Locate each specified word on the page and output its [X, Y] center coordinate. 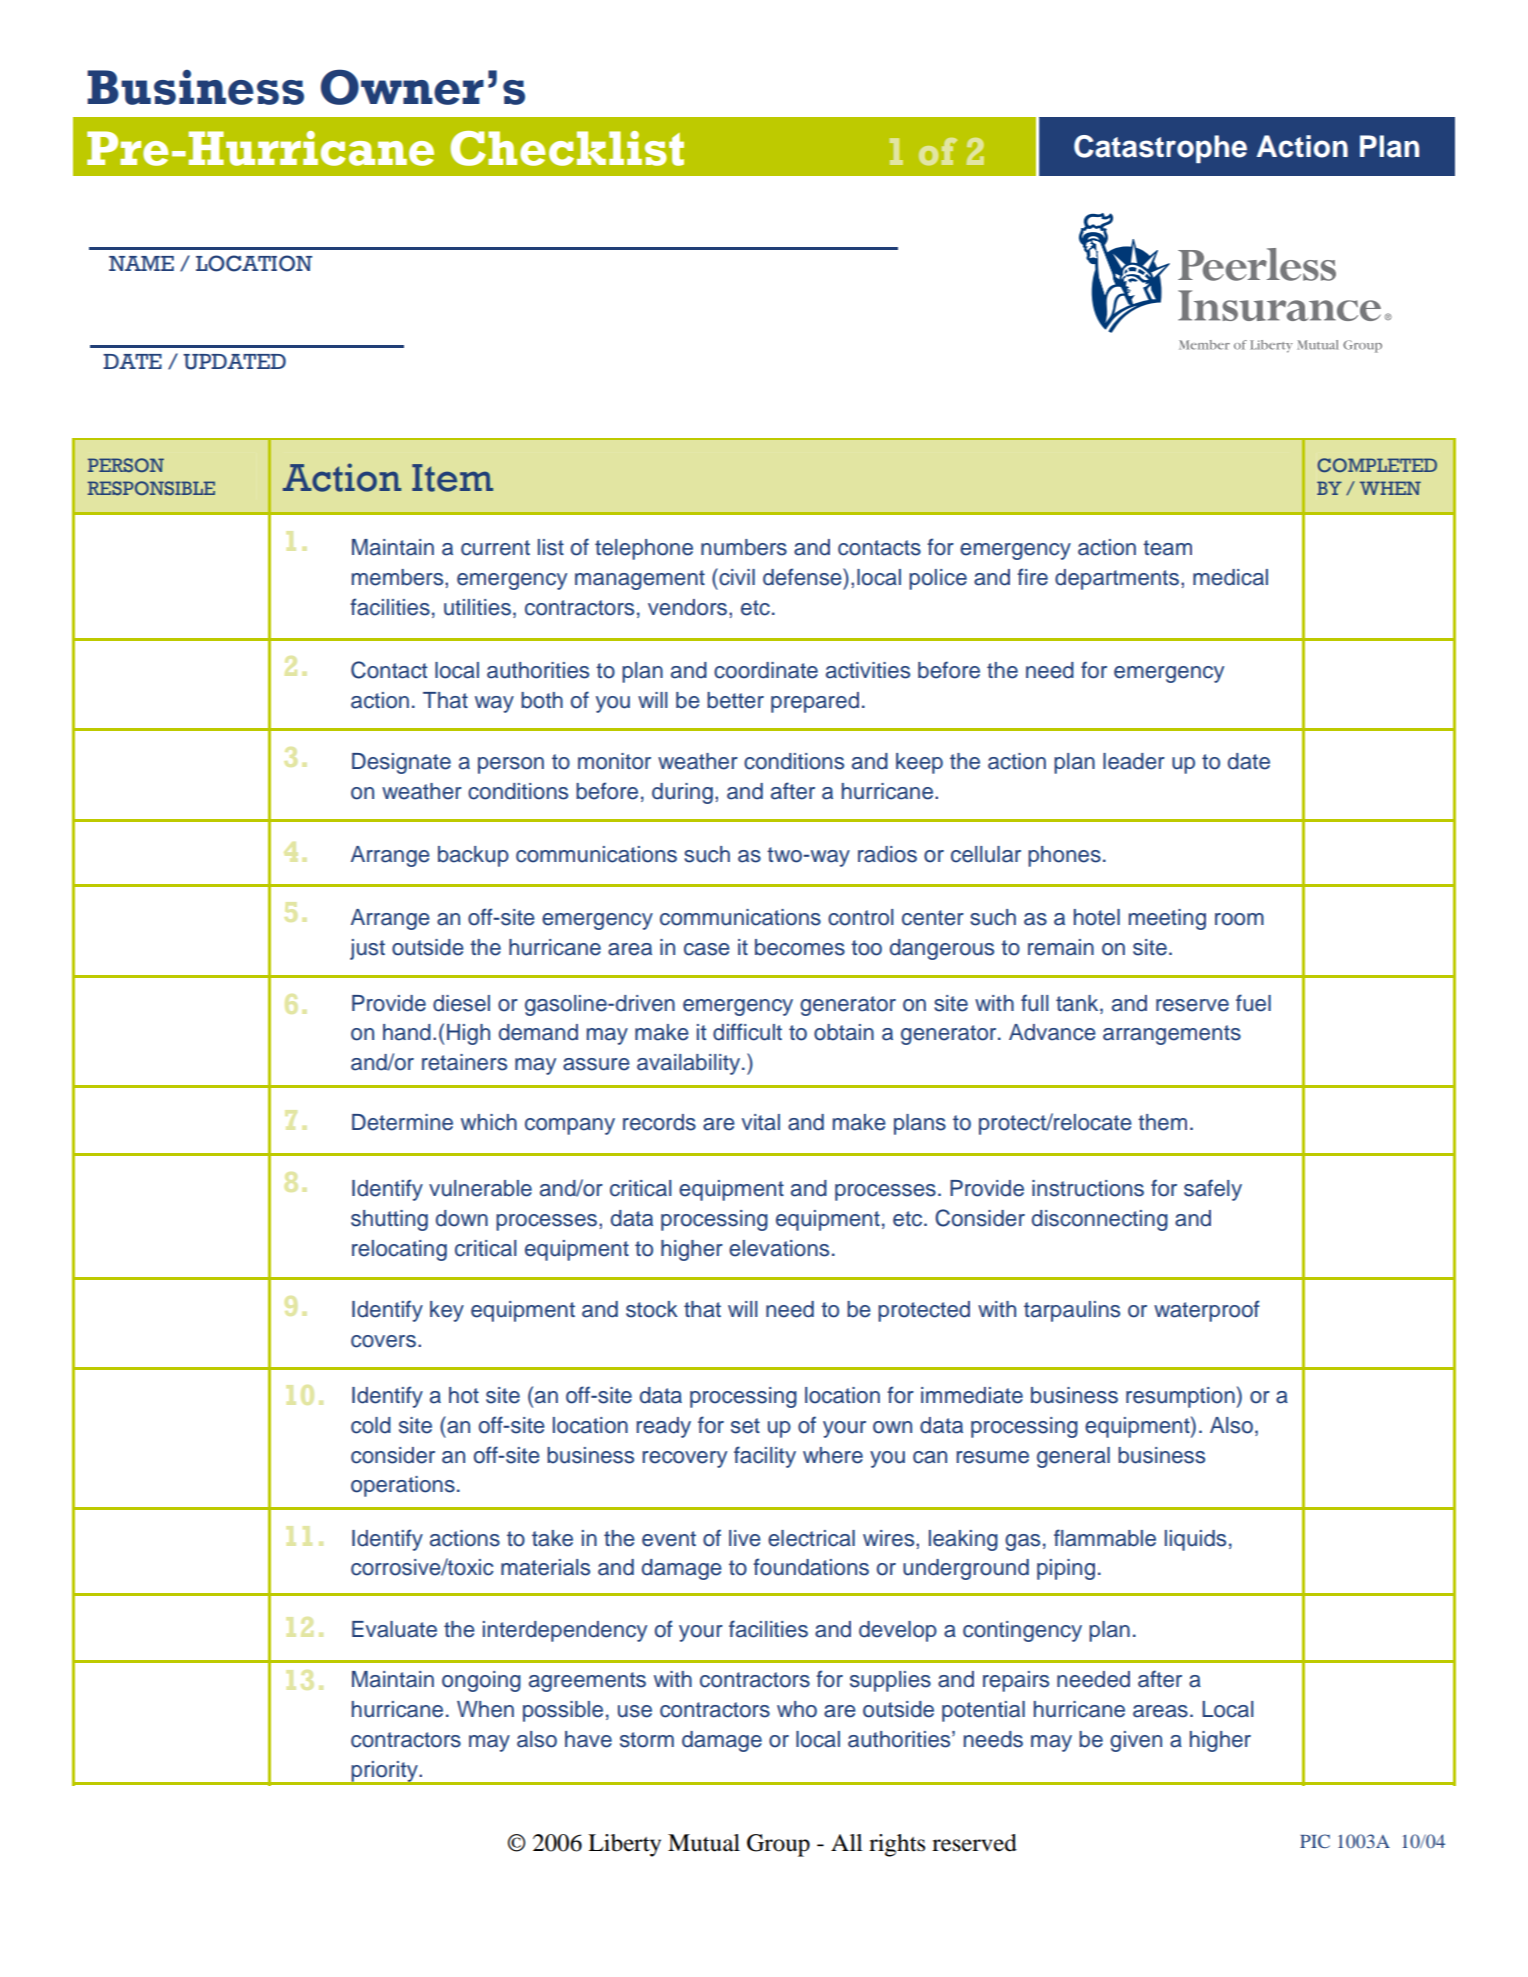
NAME [141, 263]
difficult [747, 1032]
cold [371, 1425]
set [745, 1426]
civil [736, 577]
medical [1230, 577]
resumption [1180, 1397]
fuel [1253, 1003]
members [399, 577]
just [367, 949]
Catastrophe [1160, 149]
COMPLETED [1377, 465]
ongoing [481, 1681]
